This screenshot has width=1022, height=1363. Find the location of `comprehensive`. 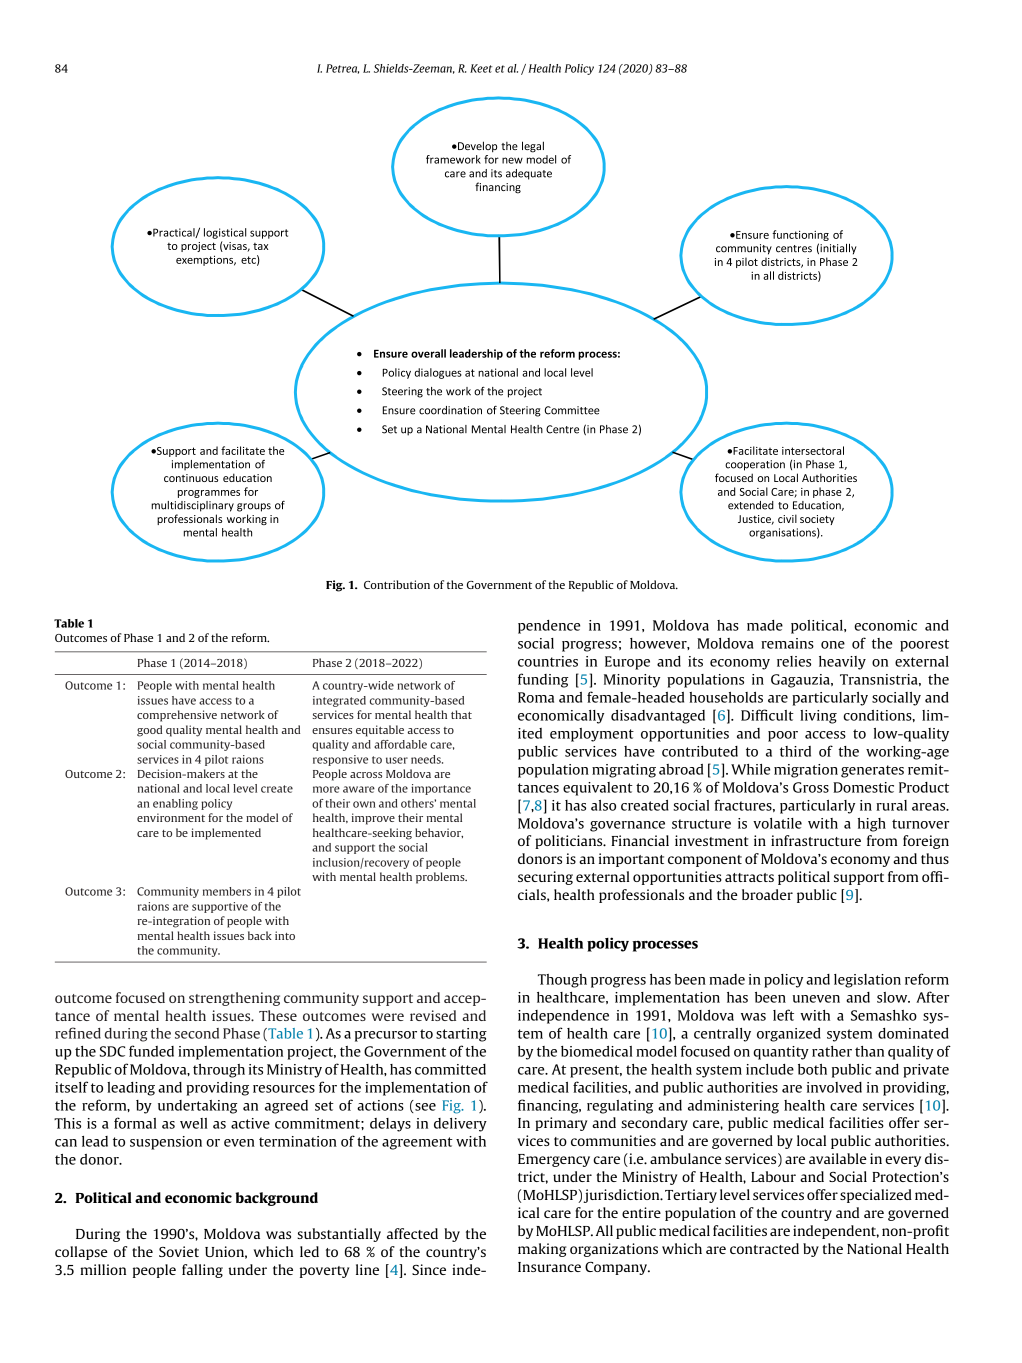

comprehensive is located at coordinates (177, 716).
